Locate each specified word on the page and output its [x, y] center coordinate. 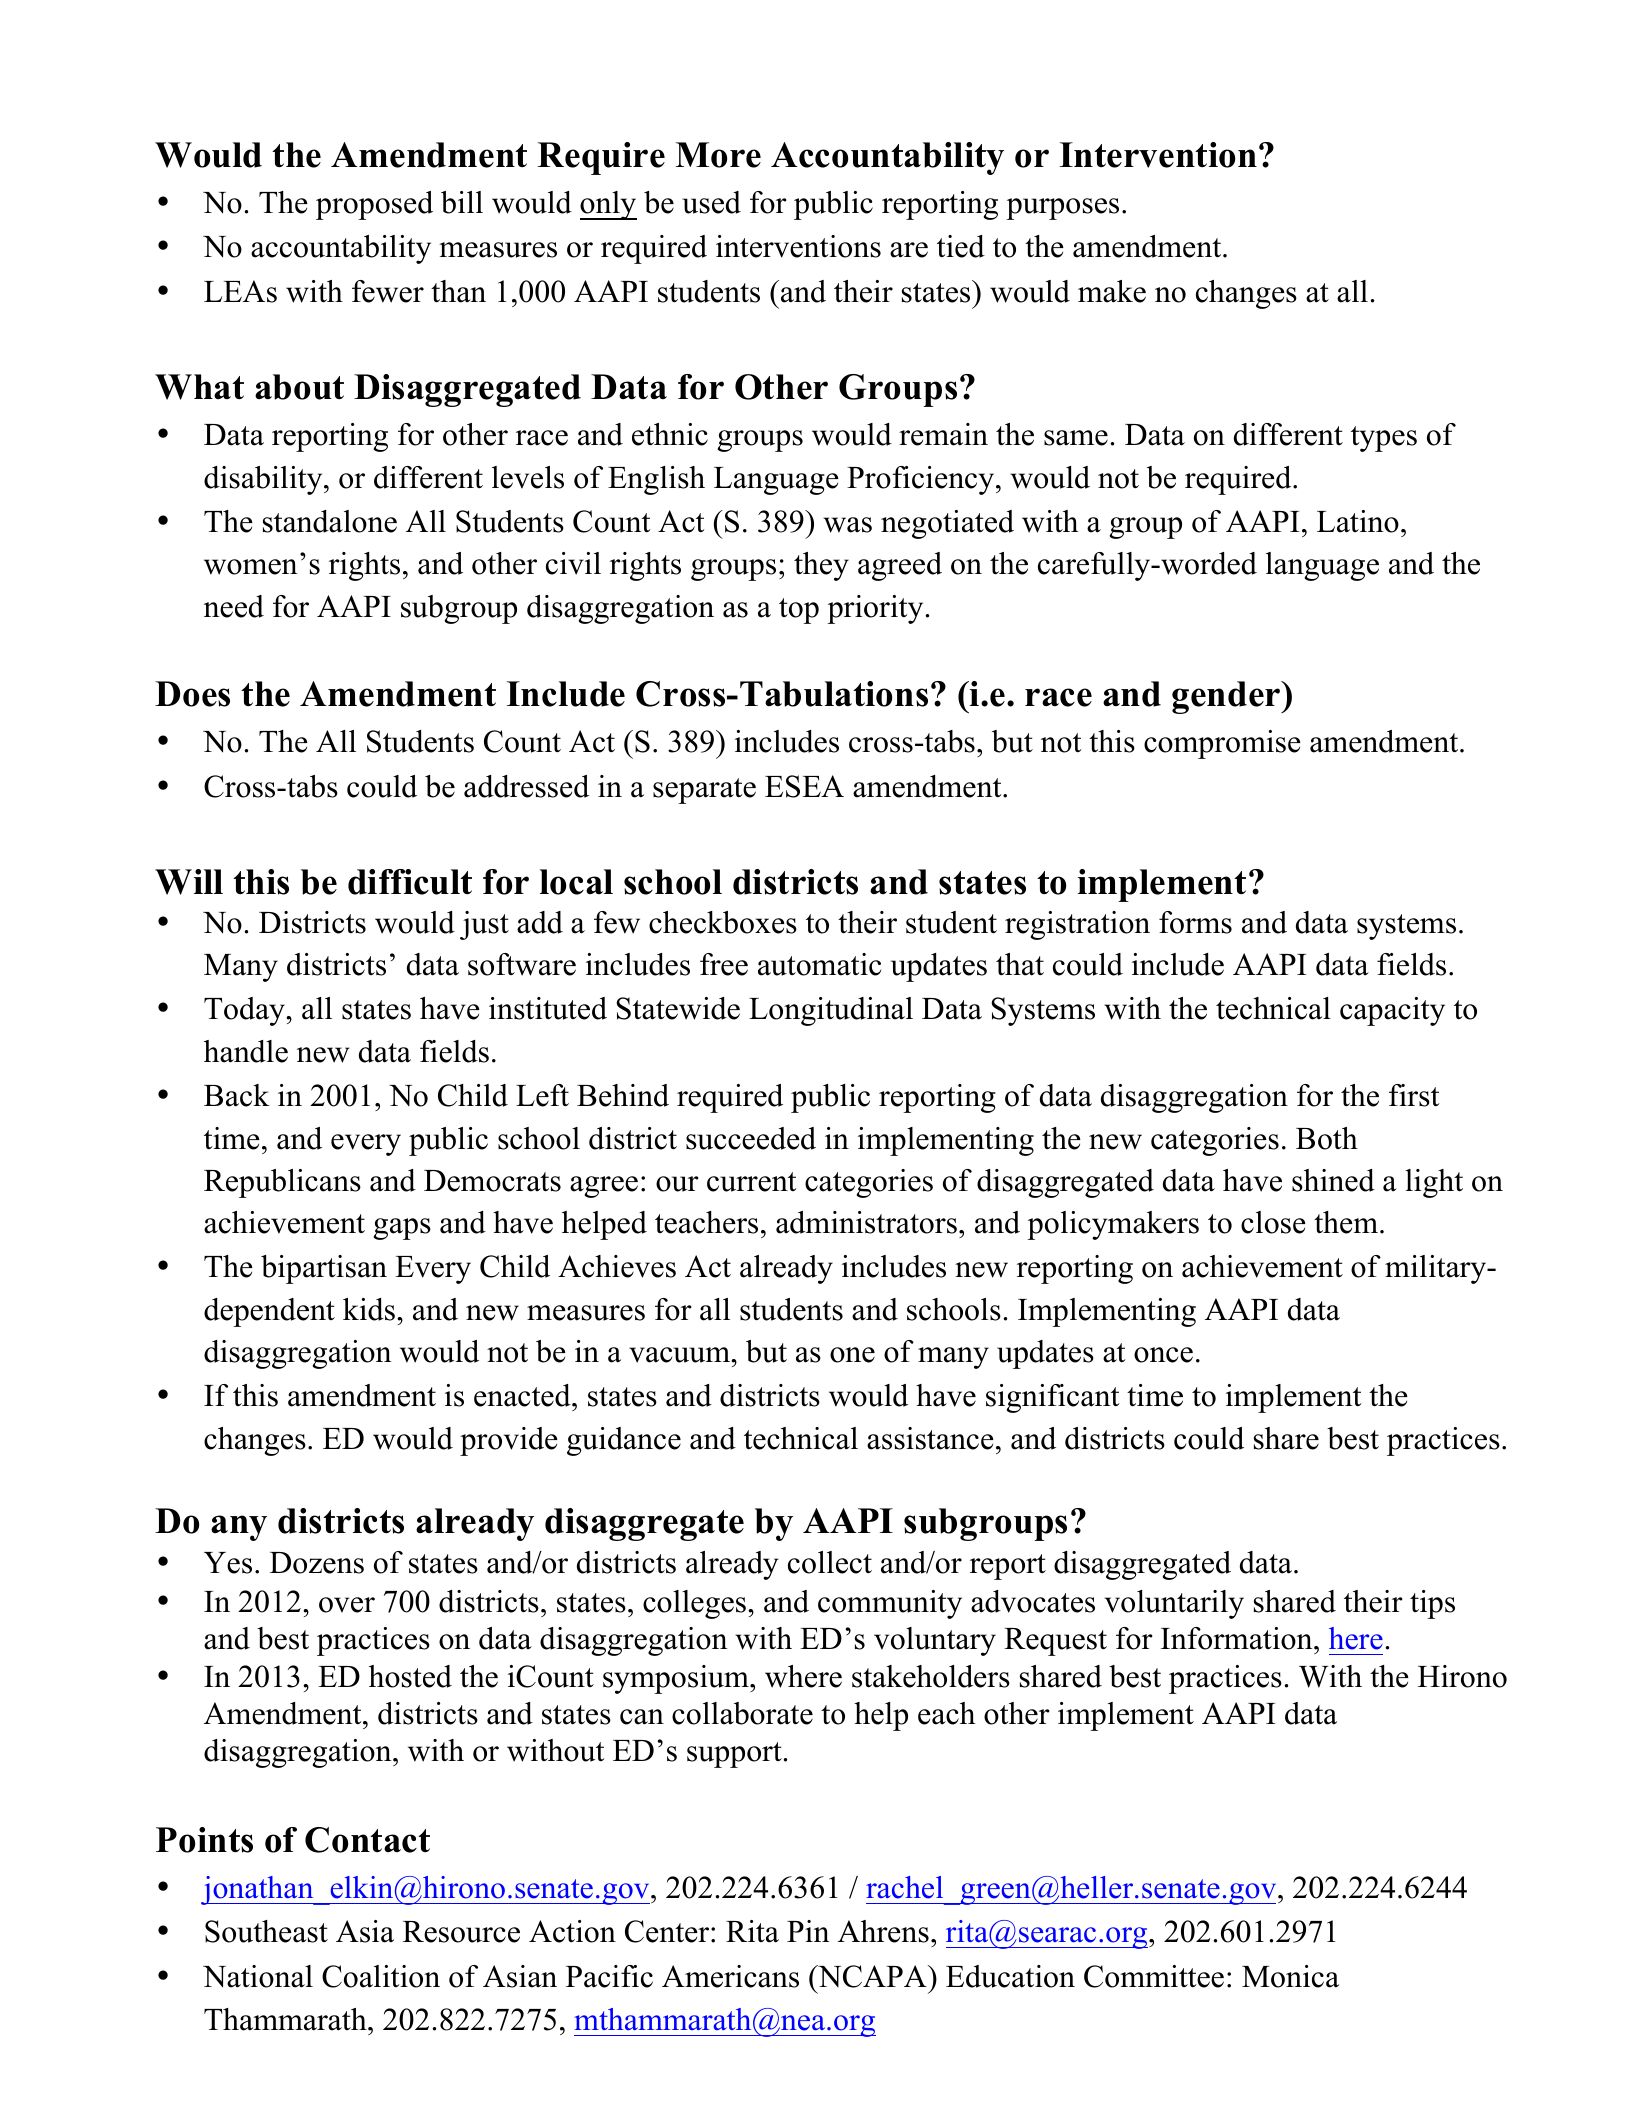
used [711, 202]
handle [246, 1051]
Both [1327, 1138]
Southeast [266, 1931]
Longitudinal [831, 1011]
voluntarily [1174, 1604]
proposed [374, 205]
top [799, 611]
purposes [1062, 209]
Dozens [317, 1563]
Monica [1290, 1976]
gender [1227, 697]
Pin [808, 1931]
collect [830, 1562]
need [234, 606]
